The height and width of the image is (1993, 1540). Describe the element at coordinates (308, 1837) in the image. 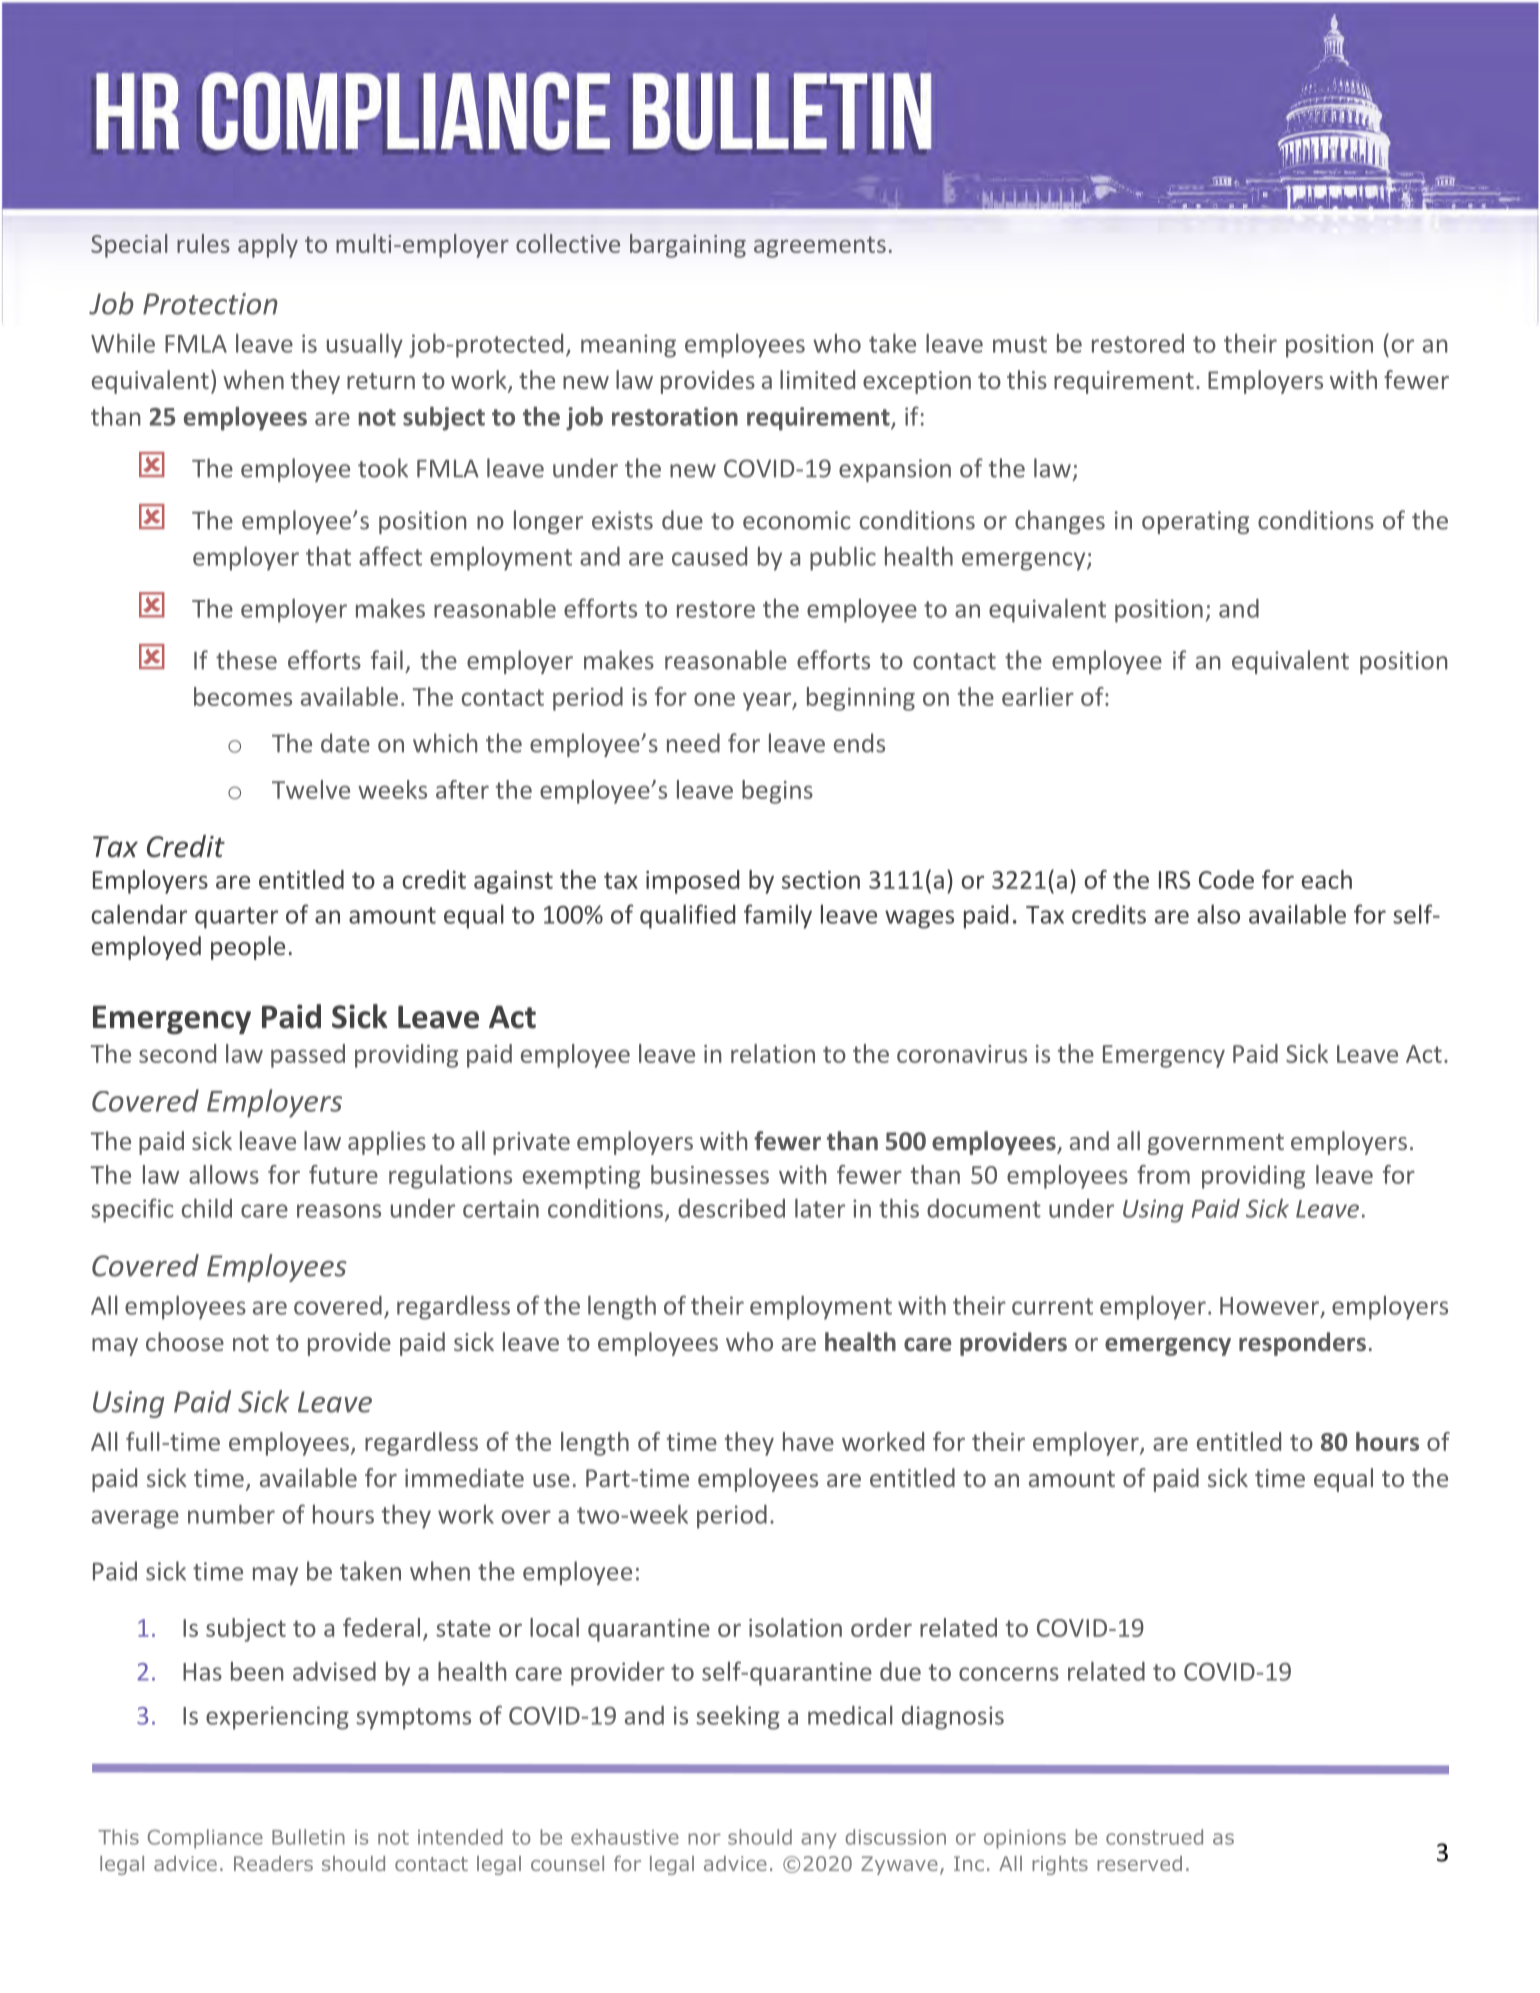

I see `Bulletin` at that location.
